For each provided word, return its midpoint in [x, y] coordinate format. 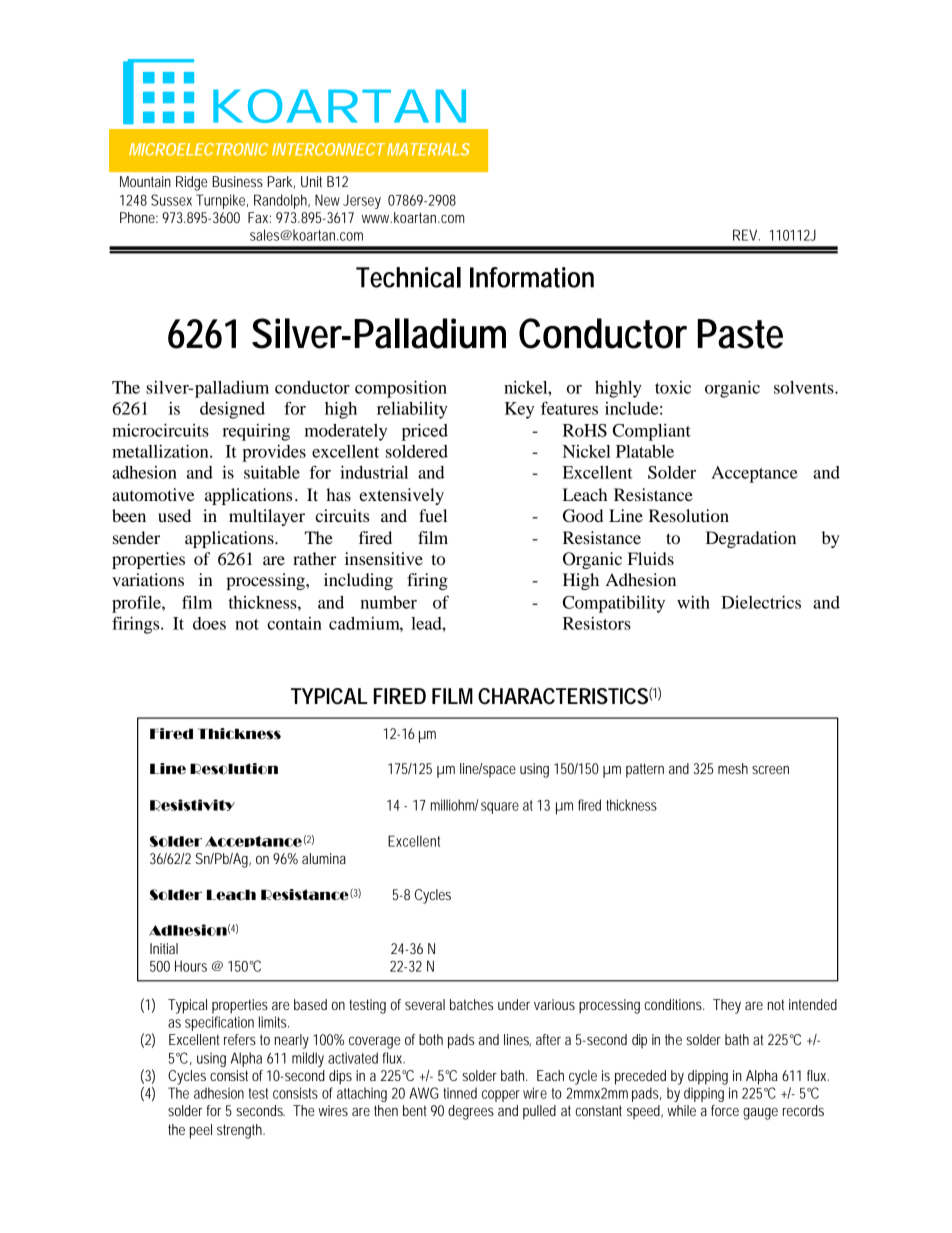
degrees [471, 1112]
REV [746, 235]
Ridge [191, 183]
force [725, 1110]
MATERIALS [428, 149]
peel [201, 1131]
